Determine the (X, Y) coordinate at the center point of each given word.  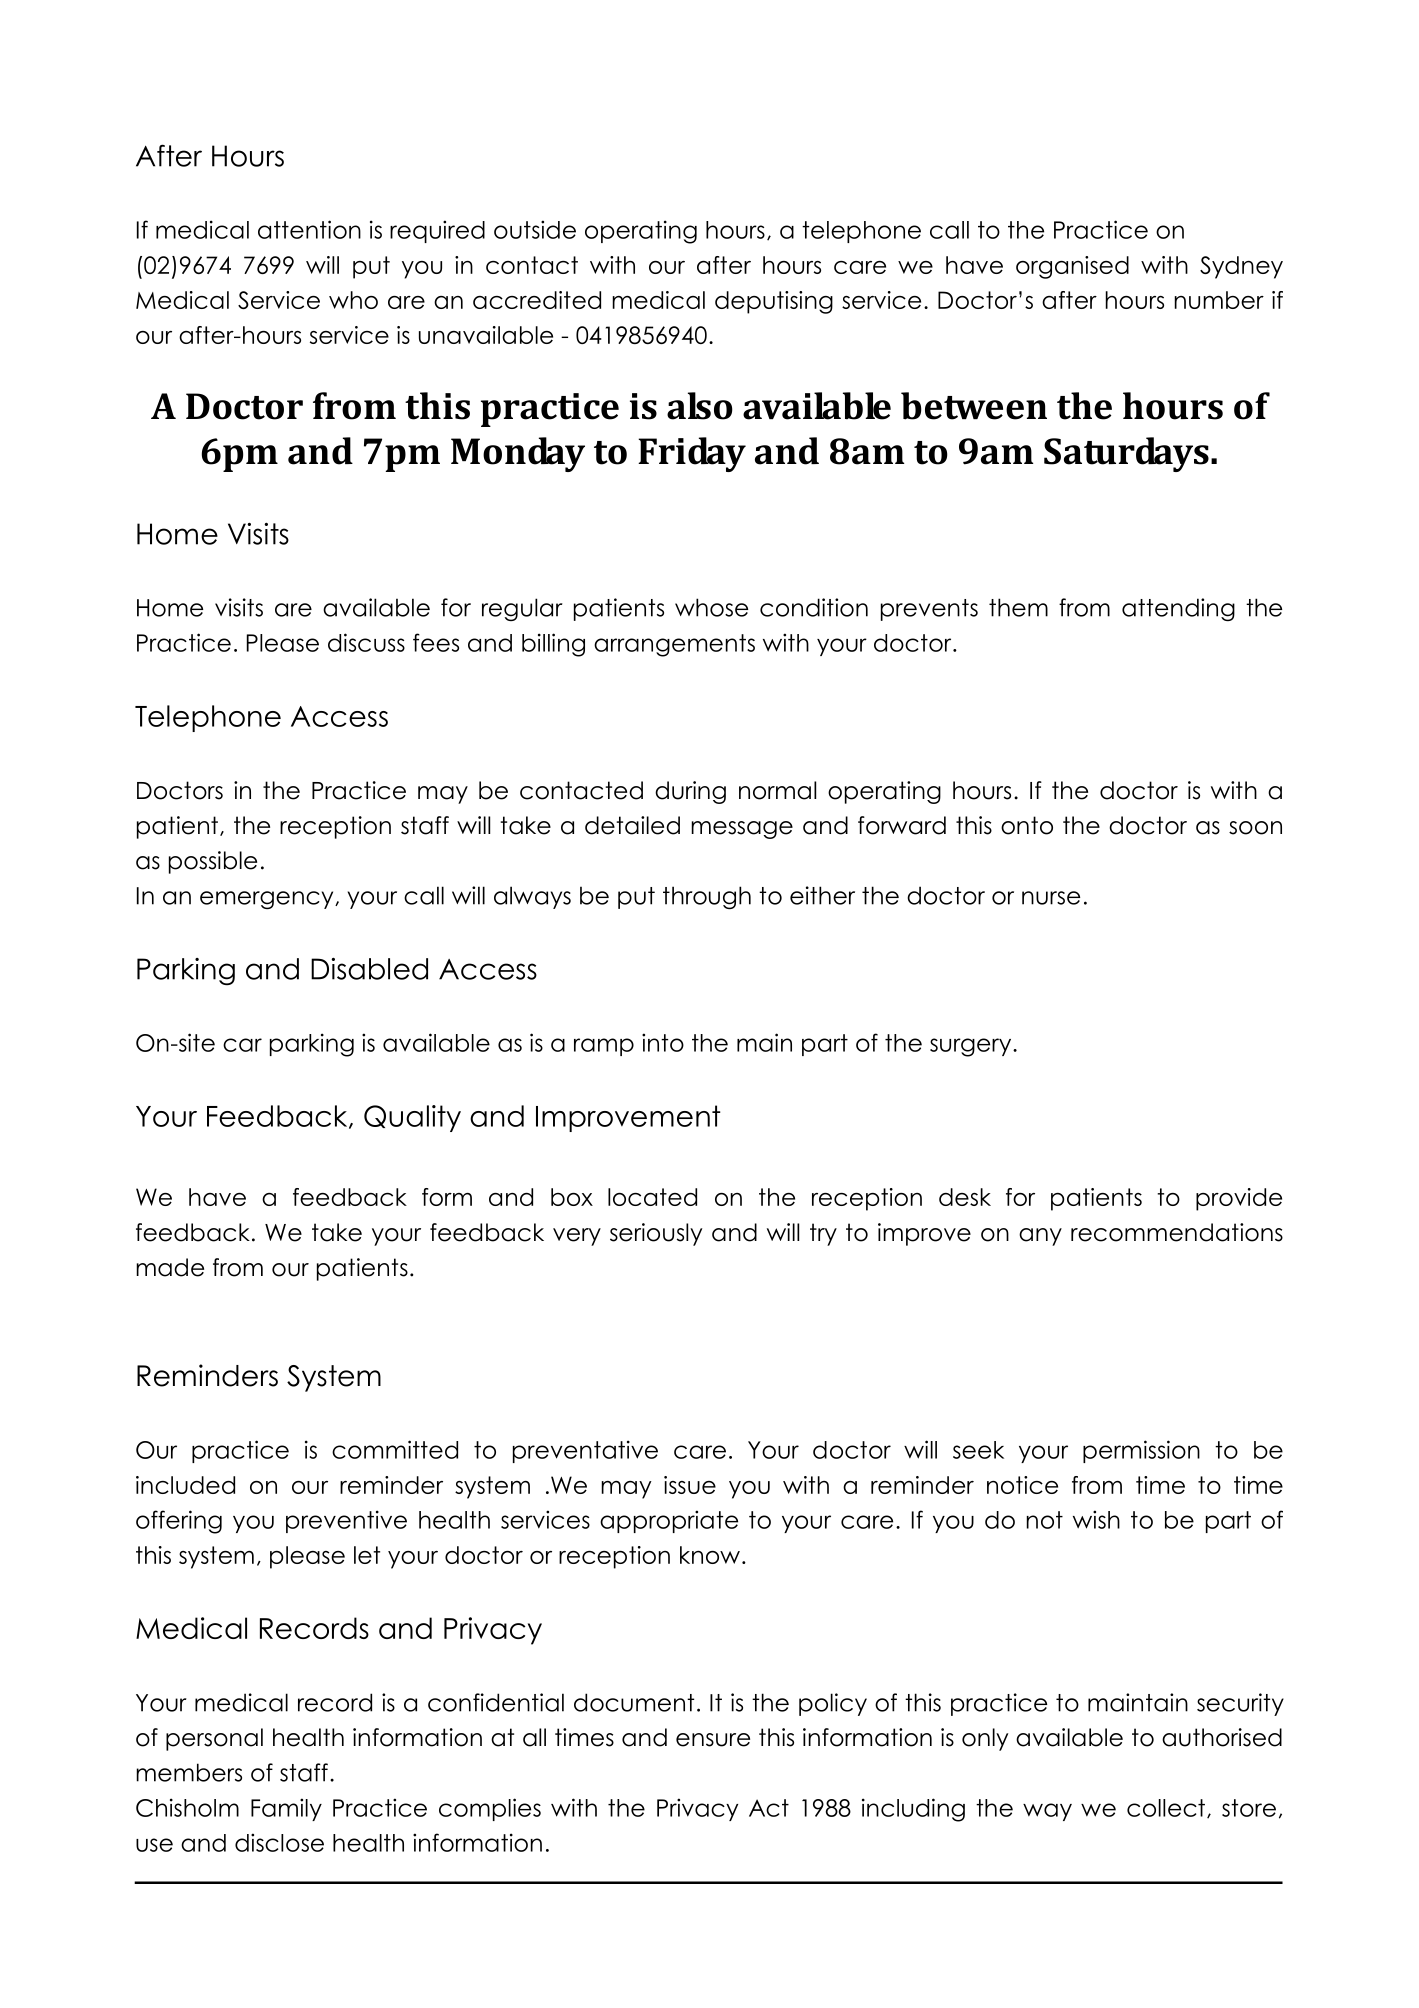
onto (1027, 825)
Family (286, 1809)
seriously (656, 1234)
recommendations (1177, 1232)
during (690, 792)
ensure (713, 1740)
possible (213, 862)
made (170, 1267)
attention (309, 229)
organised (1072, 267)
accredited (537, 300)
